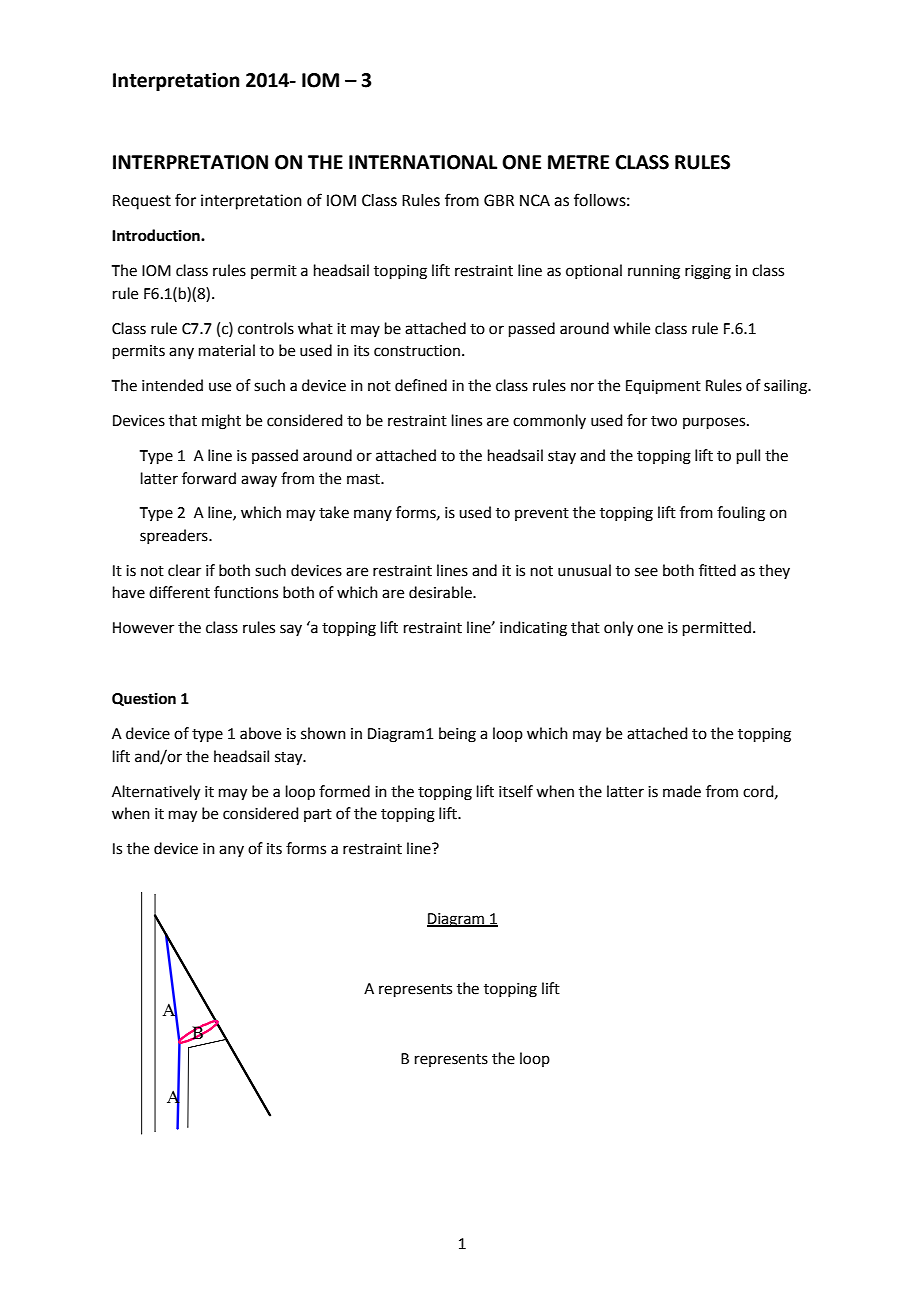 The height and width of the document is (1308, 924). What do you see at coordinates (717, 570) in the document?
I see `fitted` at bounding box center [717, 570].
